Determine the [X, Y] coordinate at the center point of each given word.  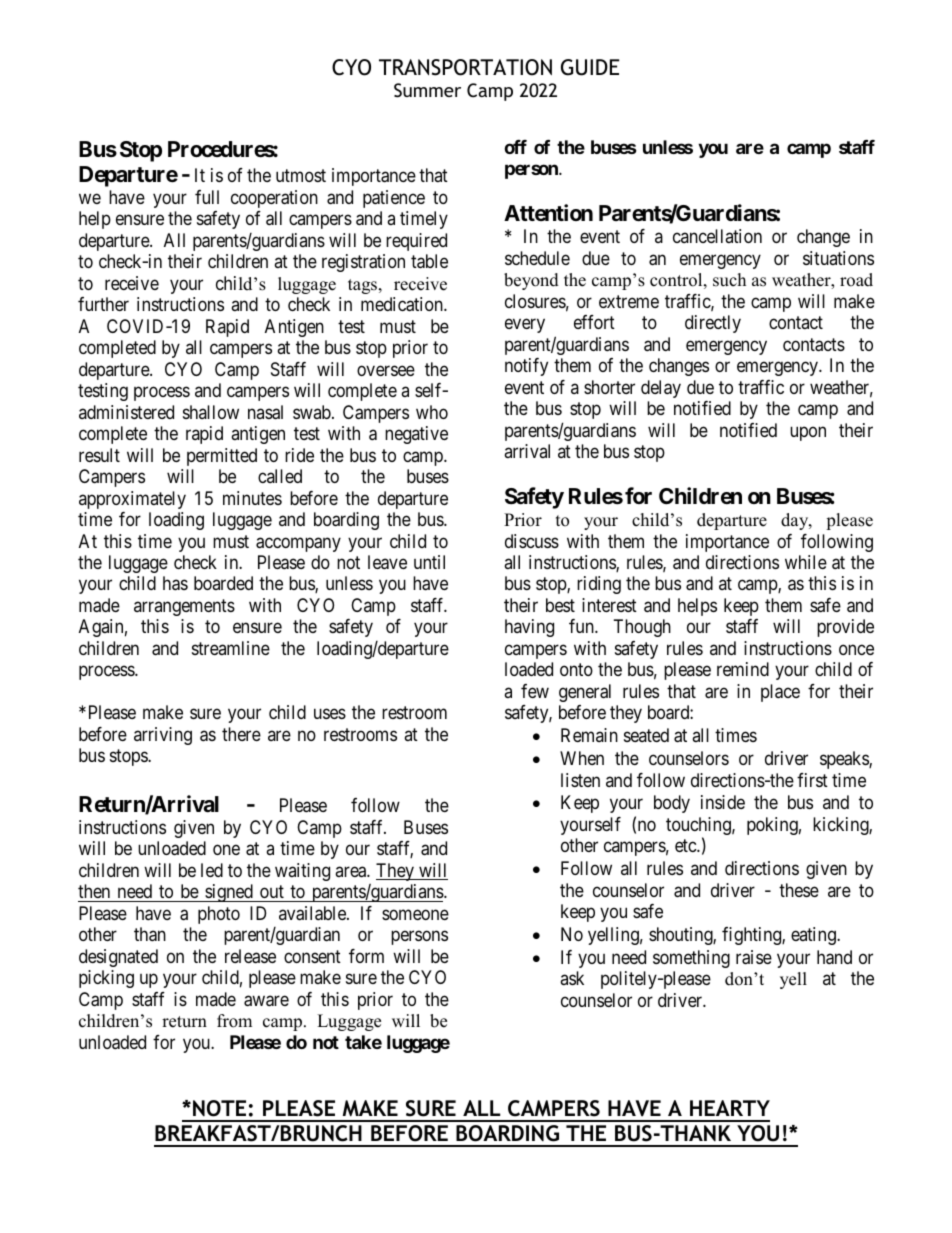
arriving [163, 736]
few [535, 691]
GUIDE [590, 67]
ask [572, 978]
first [812, 780]
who [432, 412]
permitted [222, 457]
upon [808, 433]
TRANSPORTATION [465, 67]
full [207, 197]
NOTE [219, 1108]
